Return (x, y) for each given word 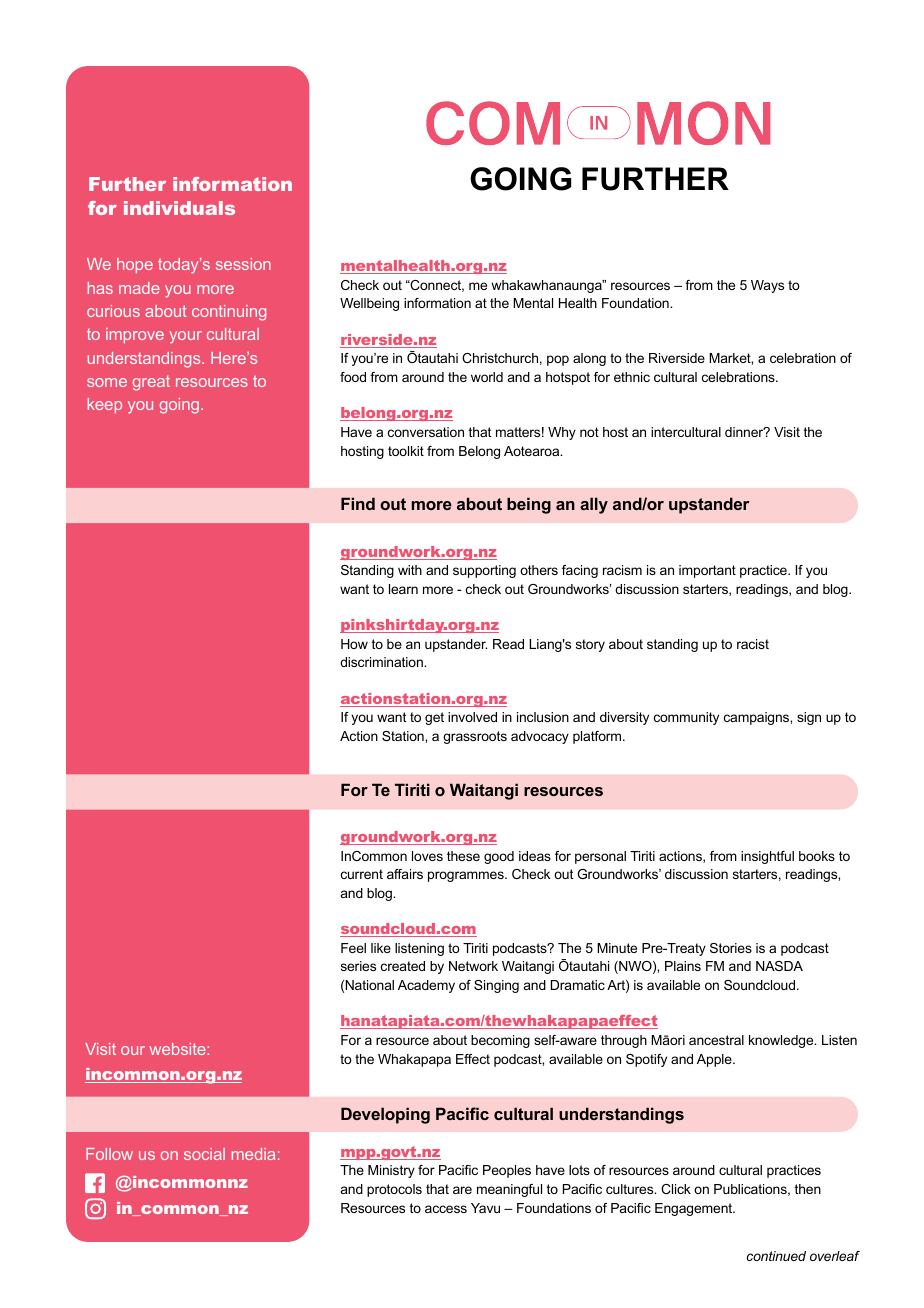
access (446, 1209)
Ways (767, 286)
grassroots (475, 737)
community (686, 718)
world (487, 377)
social (204, 1154)
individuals (179, 208)
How (354, 644)
